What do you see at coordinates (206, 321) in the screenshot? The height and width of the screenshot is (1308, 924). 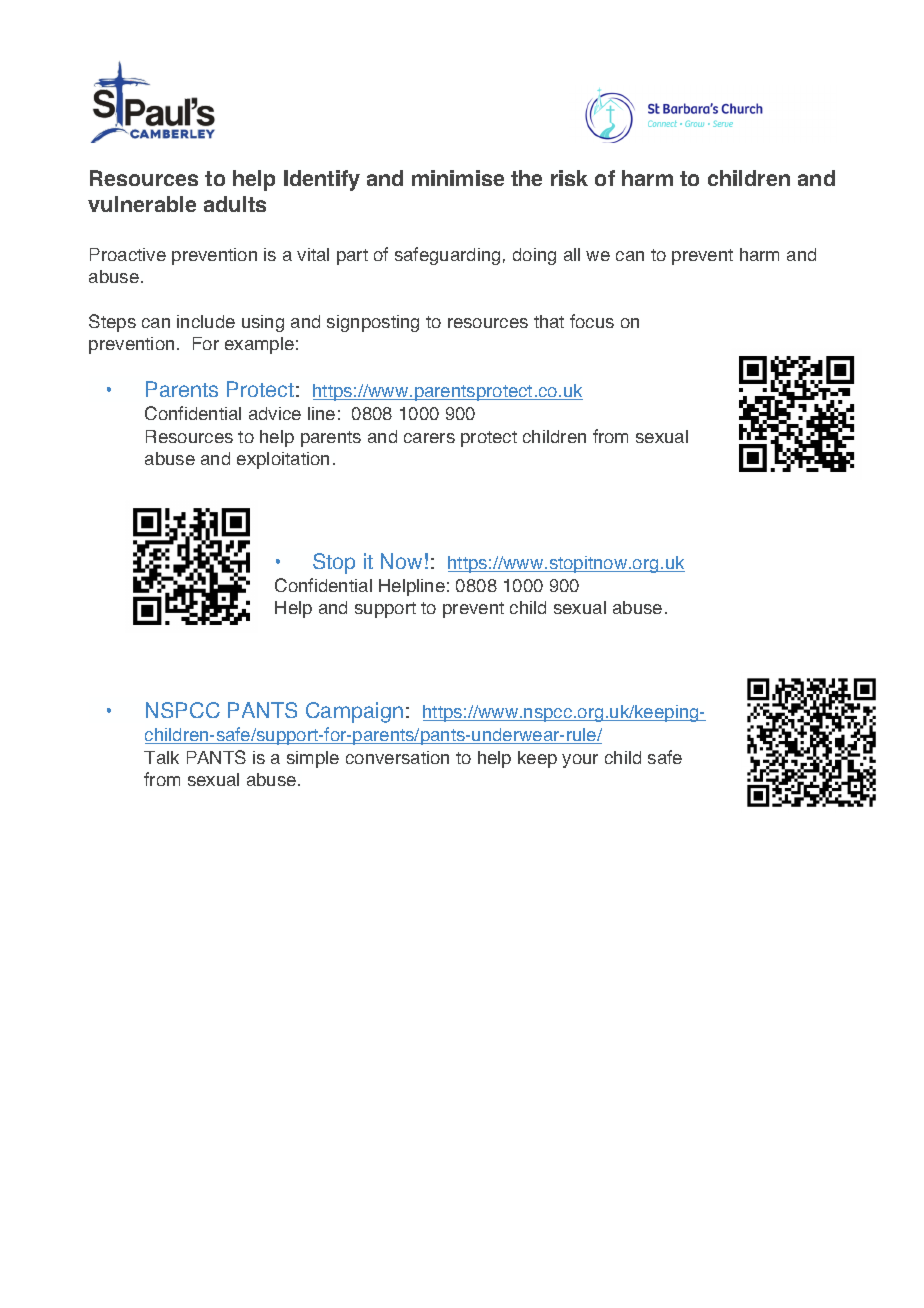 I see `include` at bounding box center [206, 321].
